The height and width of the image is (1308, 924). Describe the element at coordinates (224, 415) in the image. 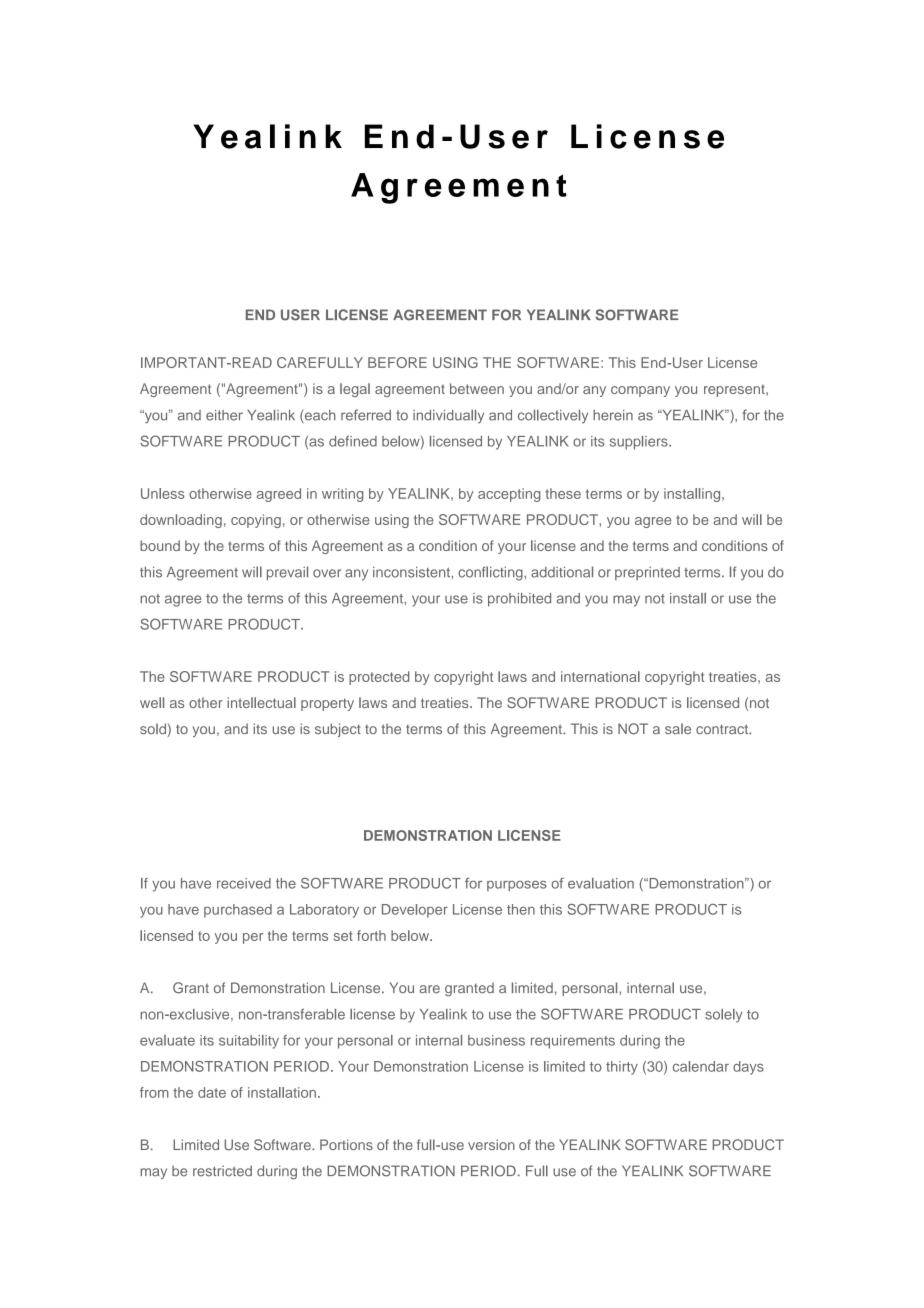

I see `either` at that location.
